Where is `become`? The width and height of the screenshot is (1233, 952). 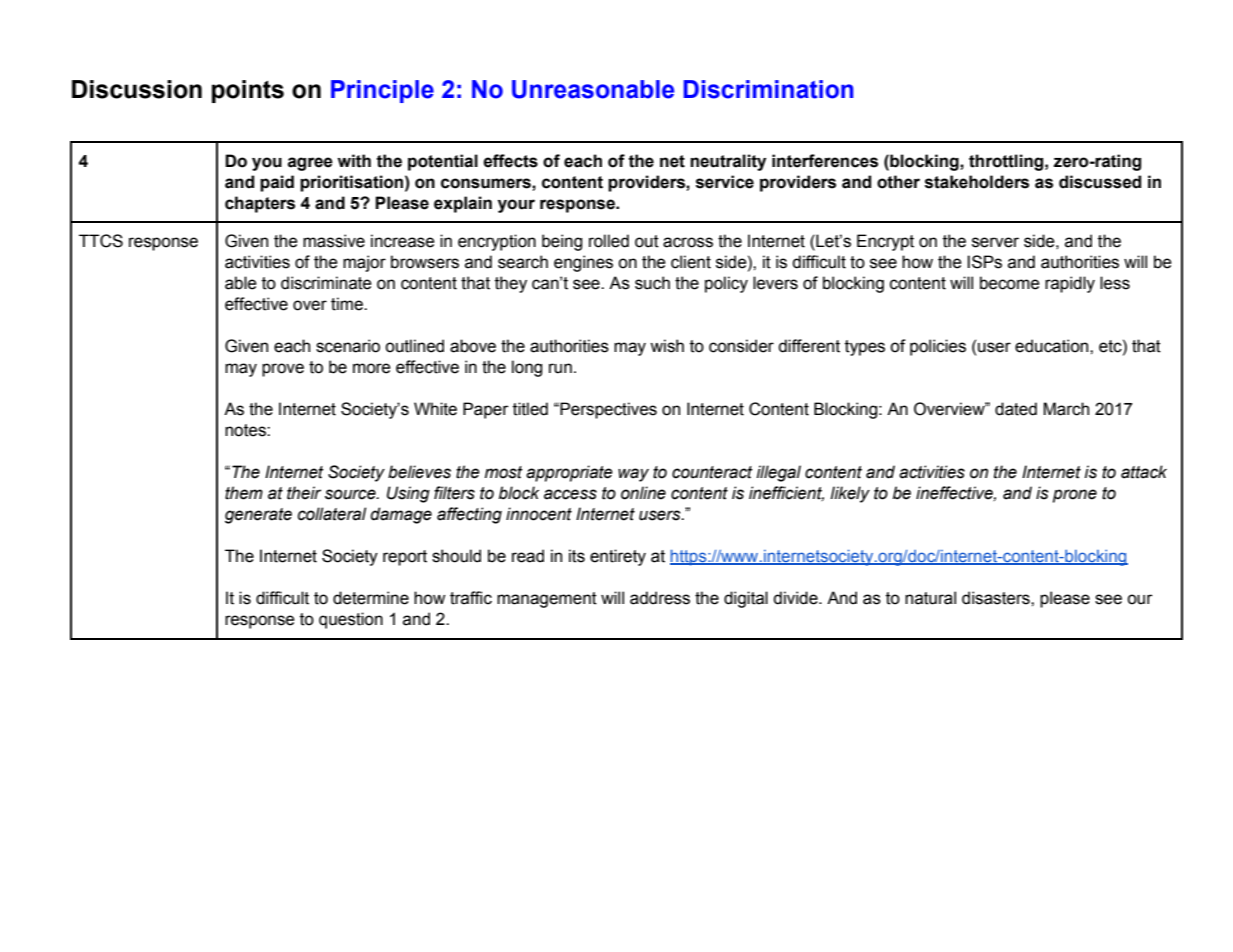 become is located at coordinates (1010, 283).
